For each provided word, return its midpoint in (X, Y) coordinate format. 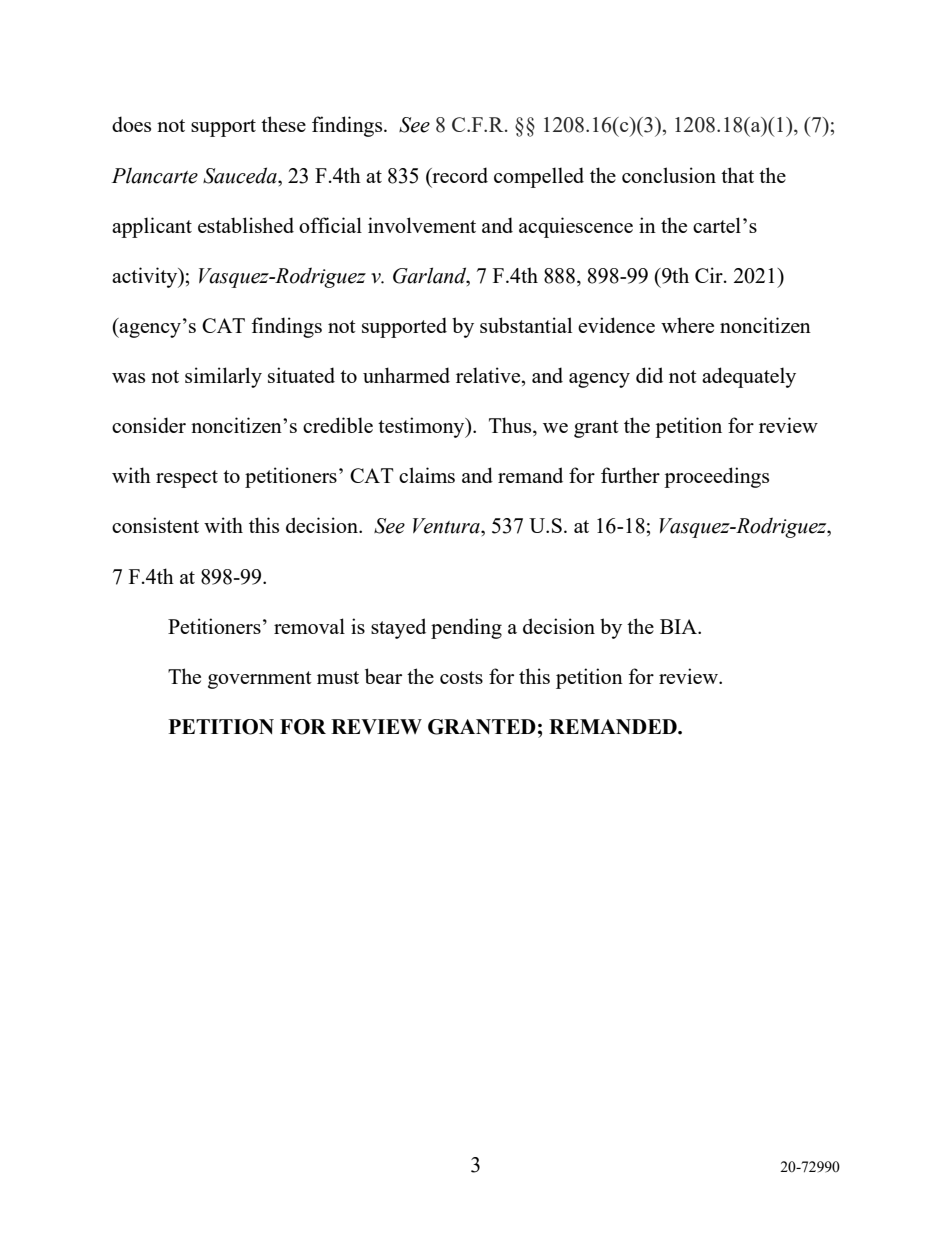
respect (187, 479)
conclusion (669, 175)
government (260, 680)
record (459, 175)
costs (461, 677)
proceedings (716, 477)
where (687, 325)
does (131, 124)
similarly (223, 377)
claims (427, 475)
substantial (526, 325)
